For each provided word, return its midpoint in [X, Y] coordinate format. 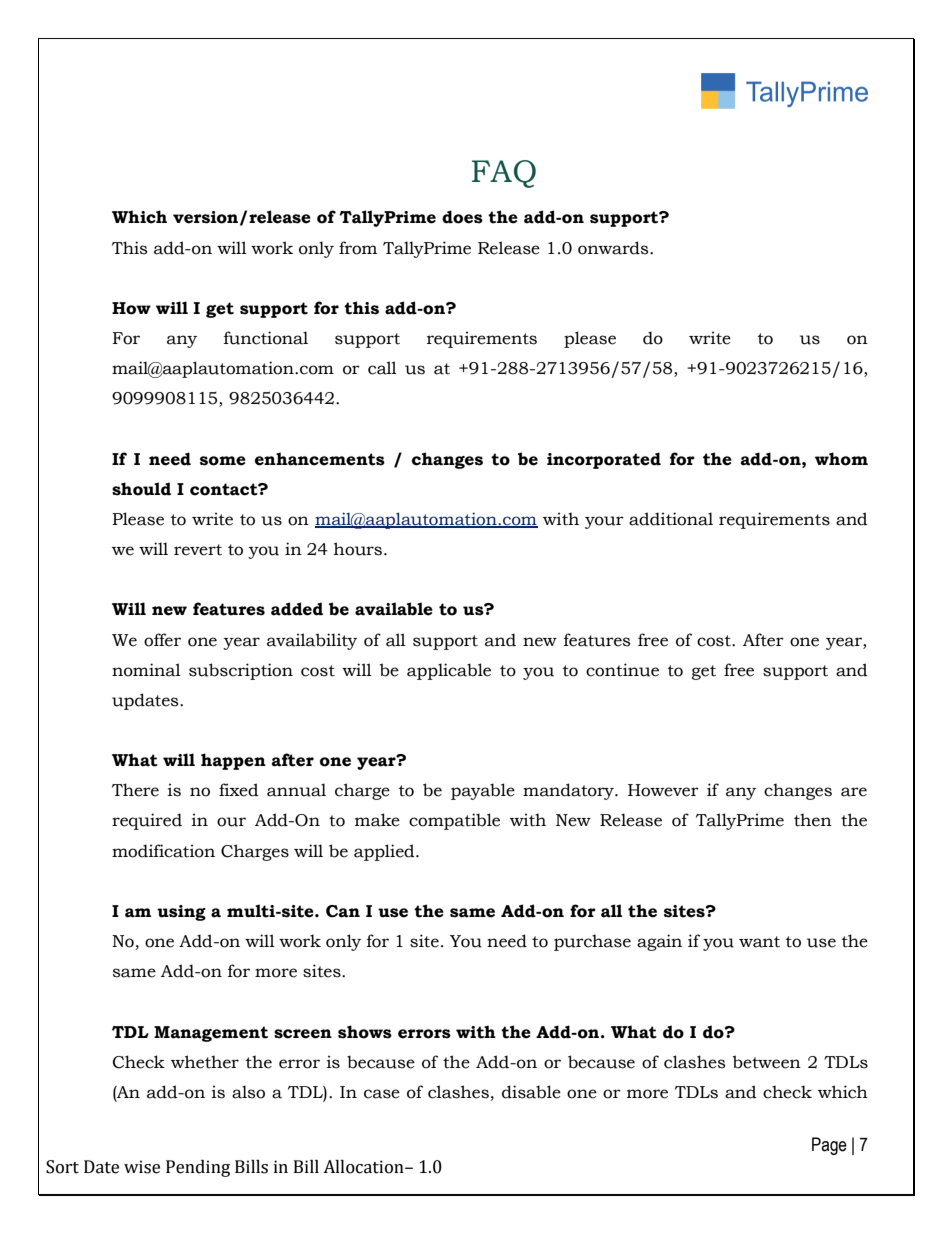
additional [671, 519]
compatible [454, 821]
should [141, 489]
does [462, 217]
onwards [614, 248]
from [358, 248]
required [147, 821]
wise [142, 1167]
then [813, 820]
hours [358, 549]
